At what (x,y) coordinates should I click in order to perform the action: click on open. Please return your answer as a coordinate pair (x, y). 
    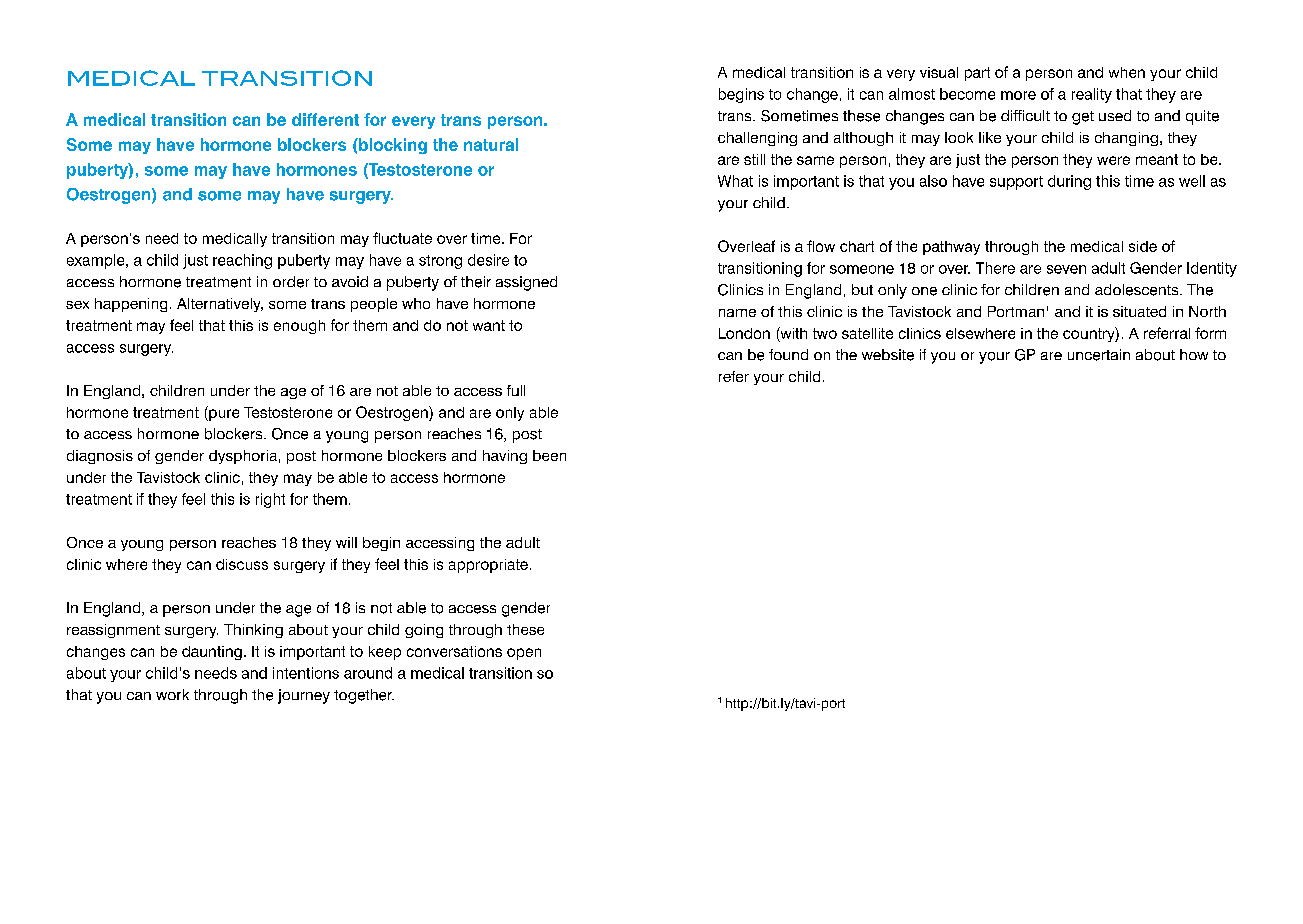
    Looking at the image, I should click on (524, 654).
